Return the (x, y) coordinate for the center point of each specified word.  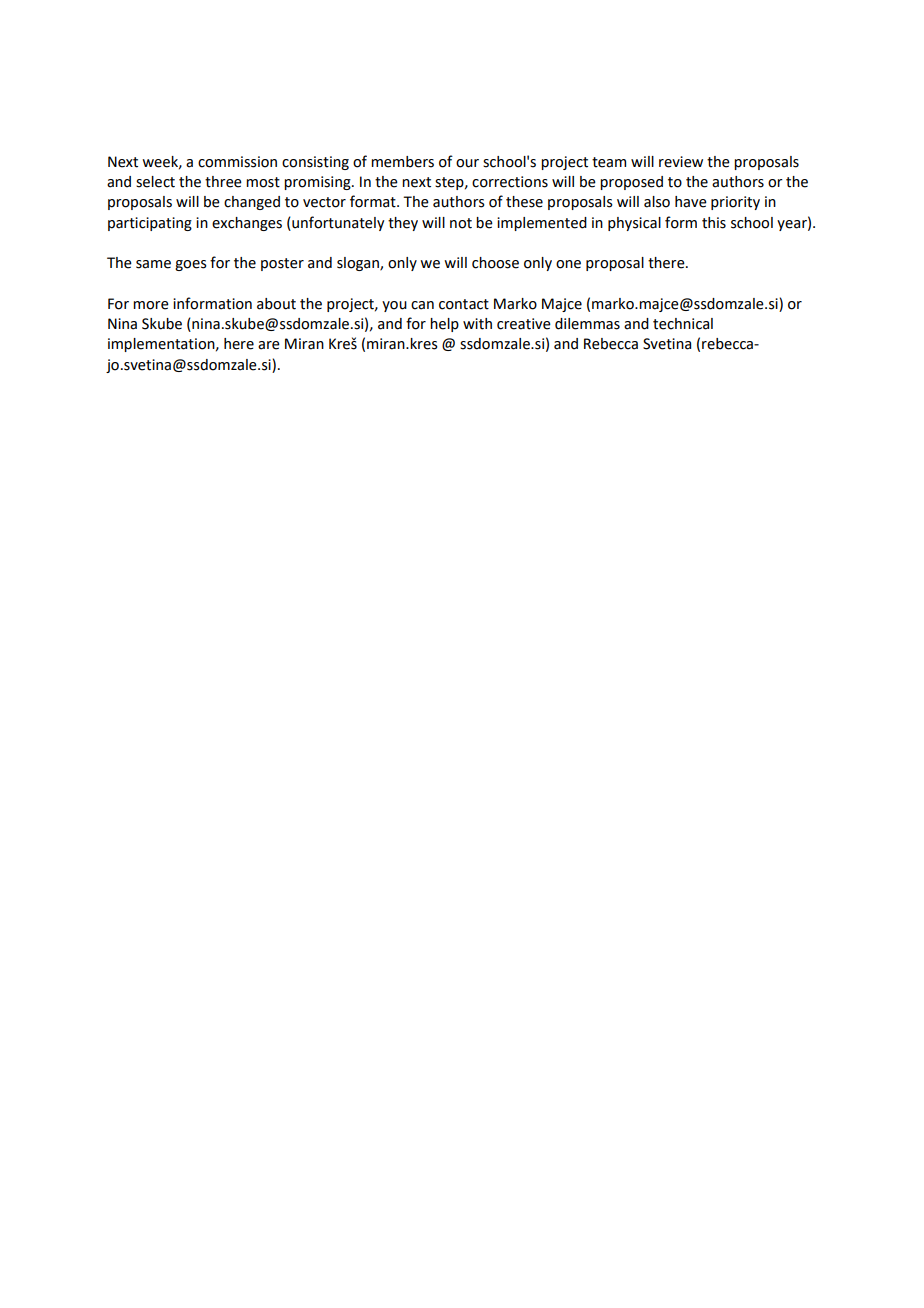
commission (237, 162)
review (681, 162)
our (467, 163)
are (269, 345)
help (444, 325)
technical (683, 324)
